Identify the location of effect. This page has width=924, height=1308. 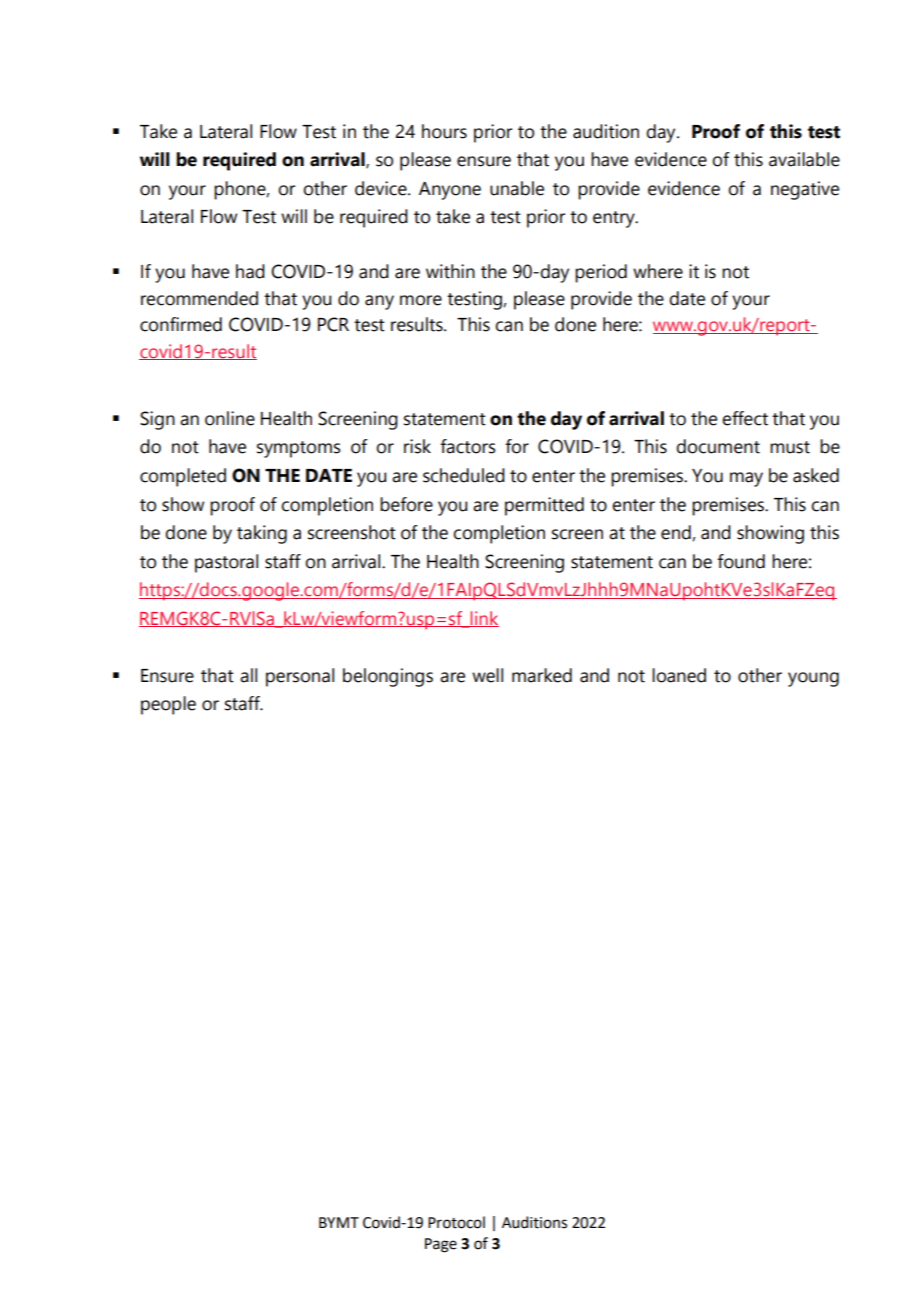
(745, 418).
